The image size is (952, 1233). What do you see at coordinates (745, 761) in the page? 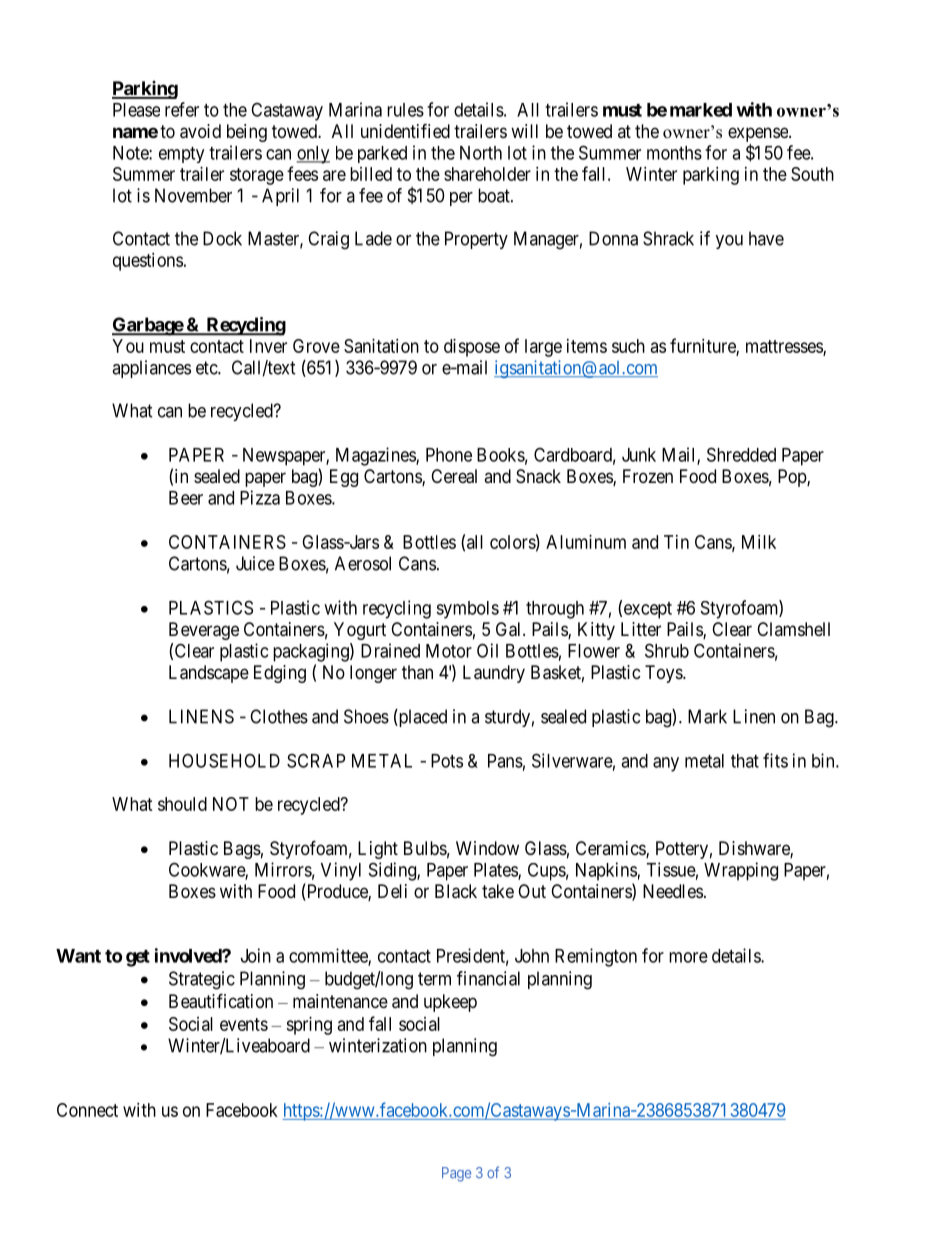
I see `that` at bounding box center [745, 761].
